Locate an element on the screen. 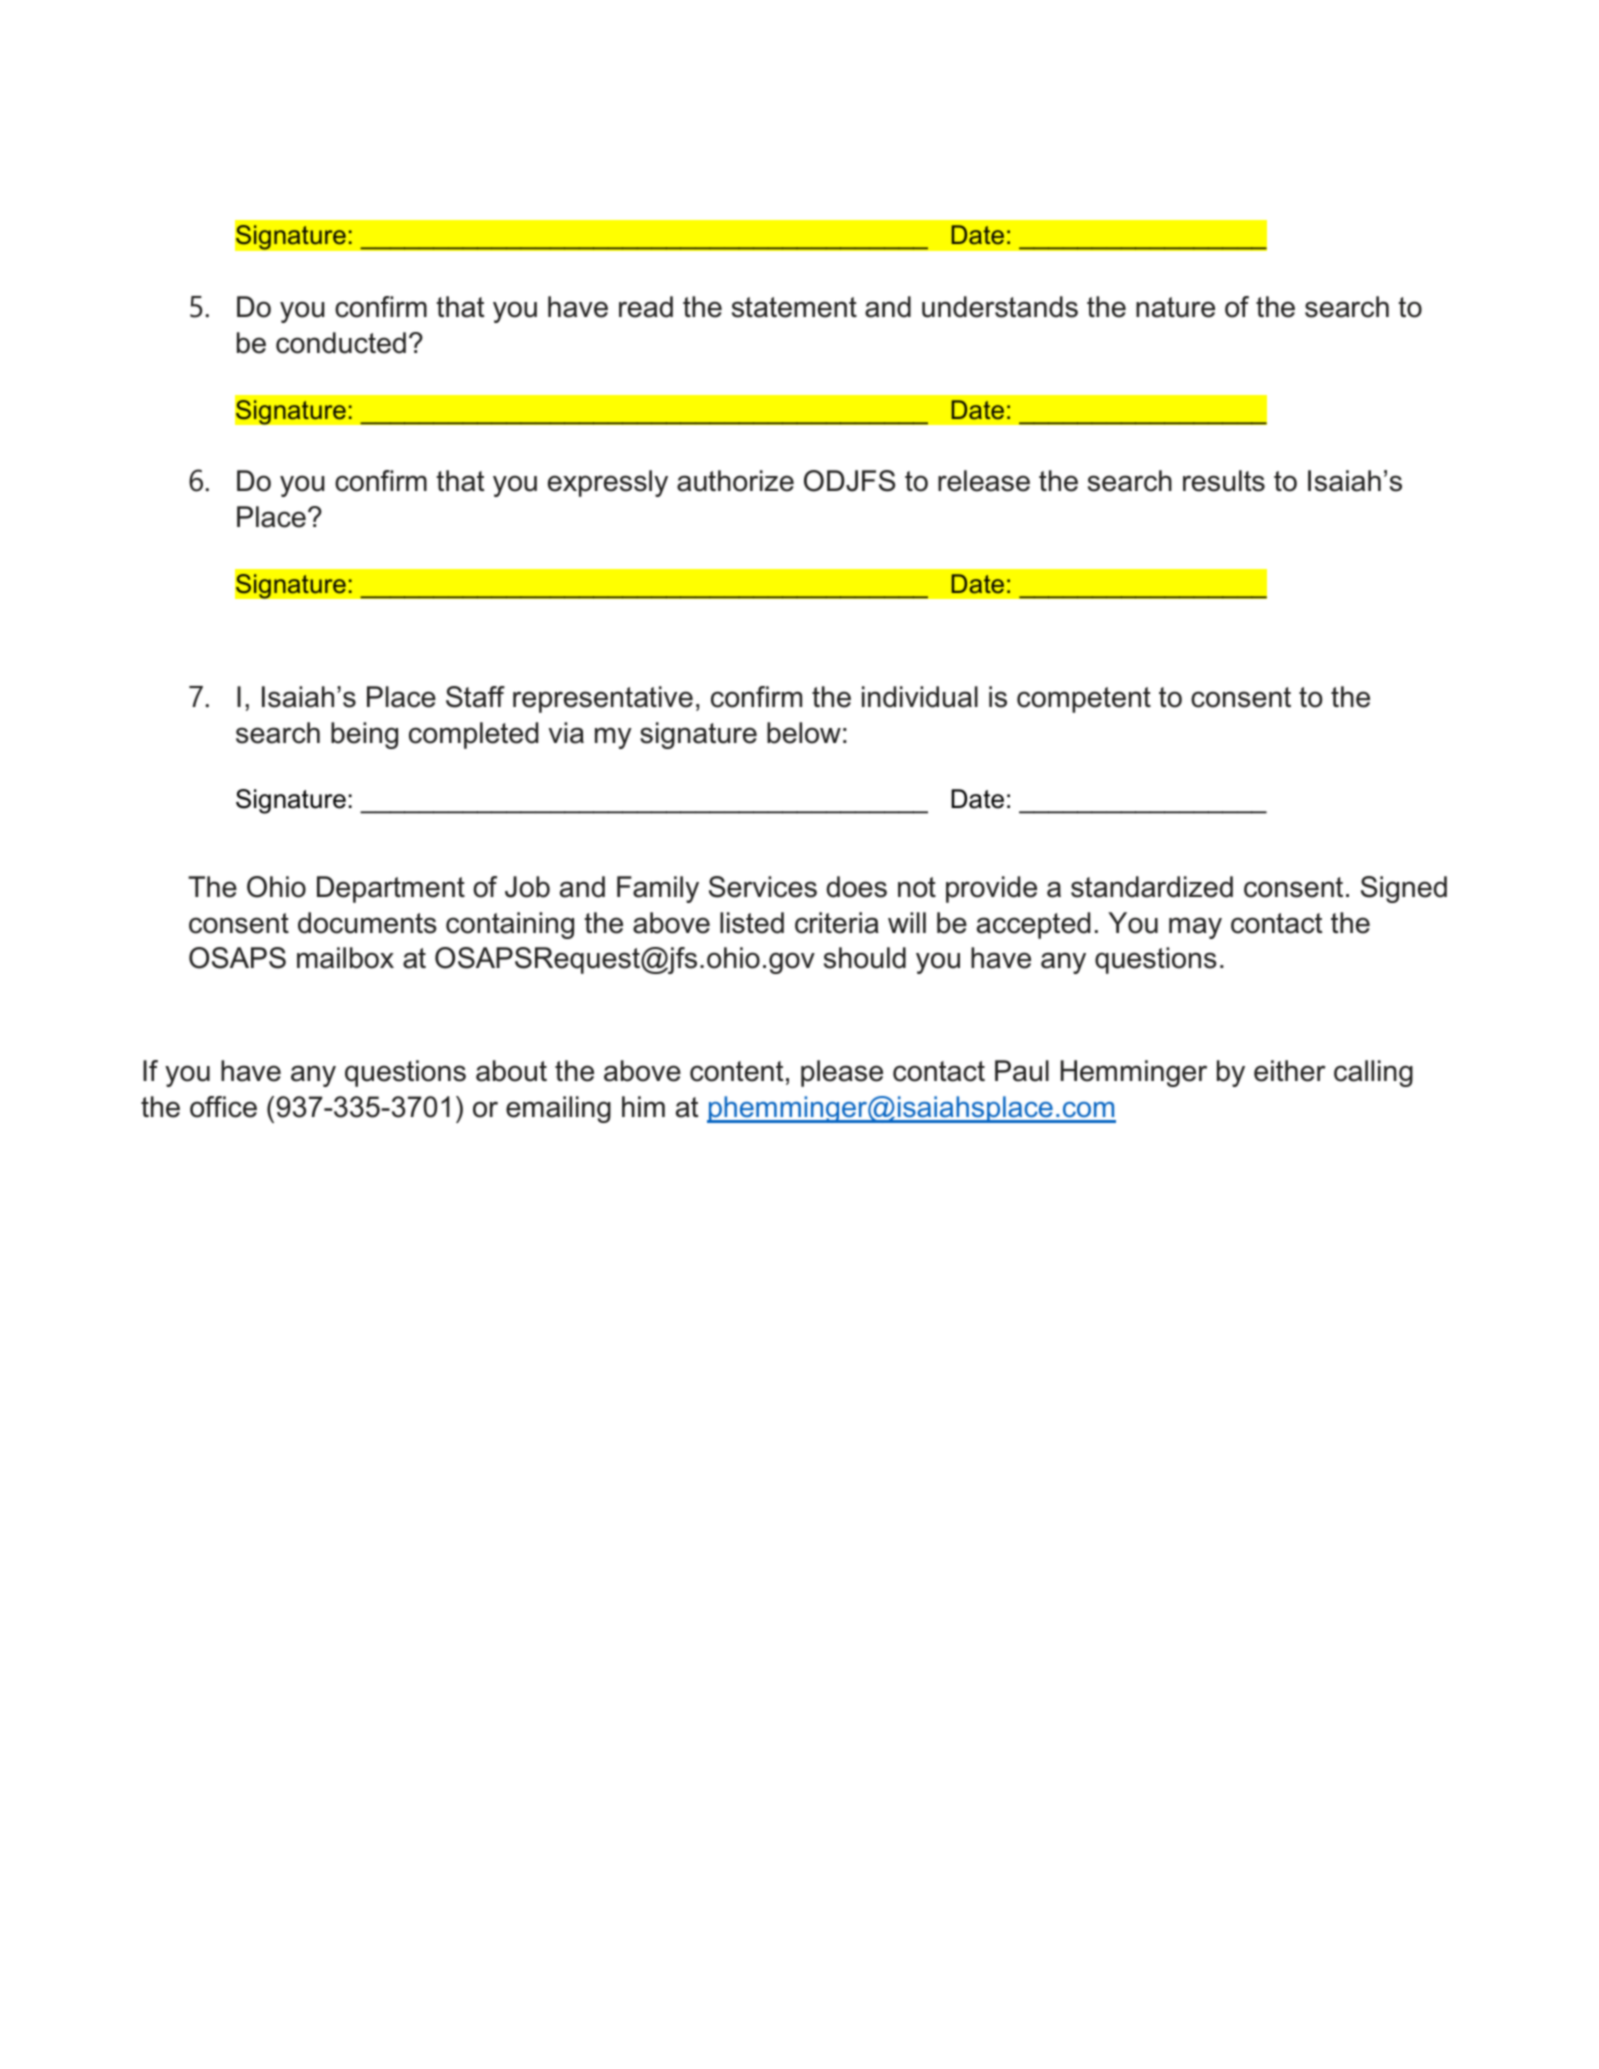 The image size is (1599, 2069). understands is located at coordinates (1000, 307).
